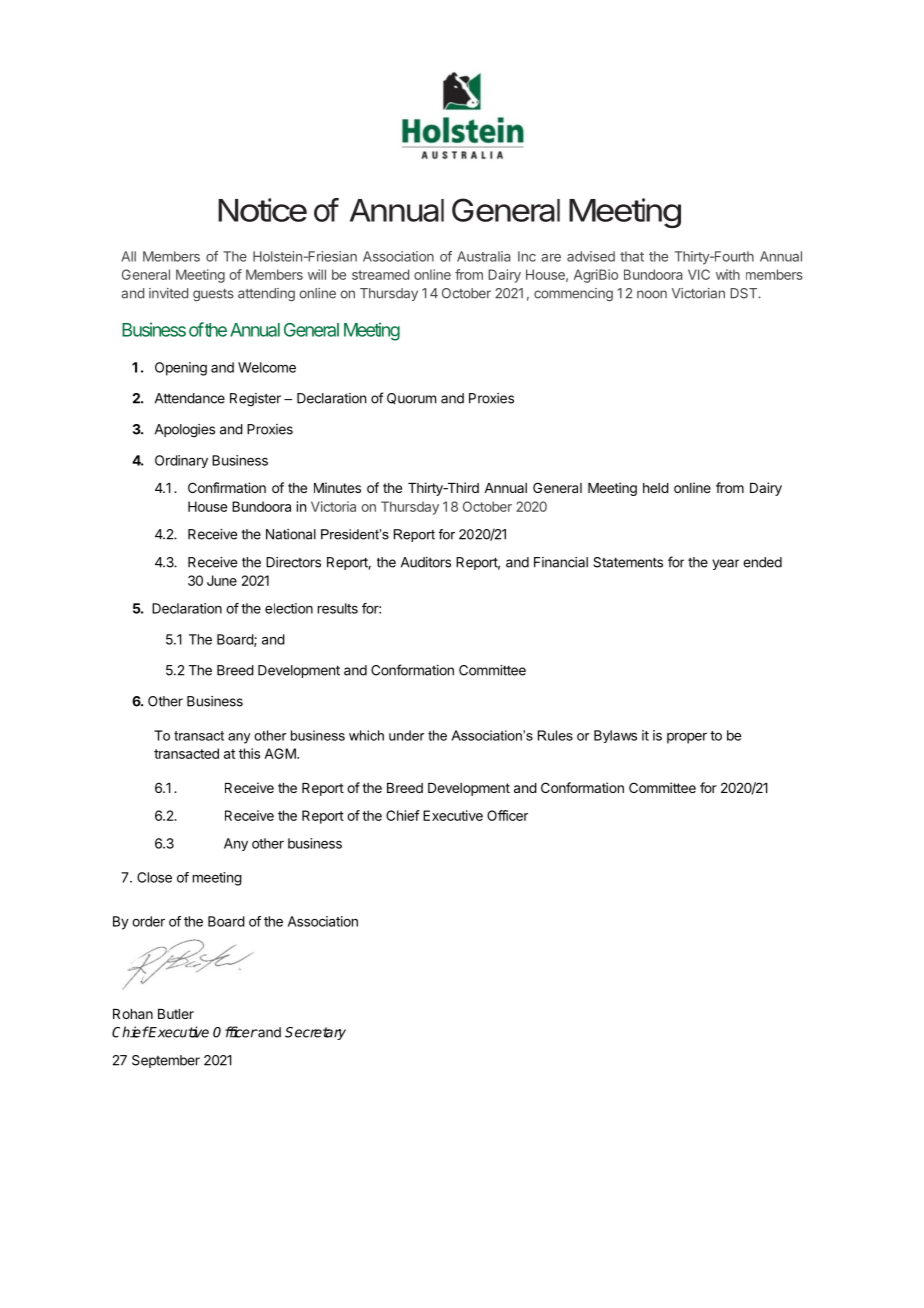 The width and height of the screenshot is (924, 1308). What do you see at coordinates (154, 877) in the screenshot?
I see `Close` at bounding box center [154, 877].
